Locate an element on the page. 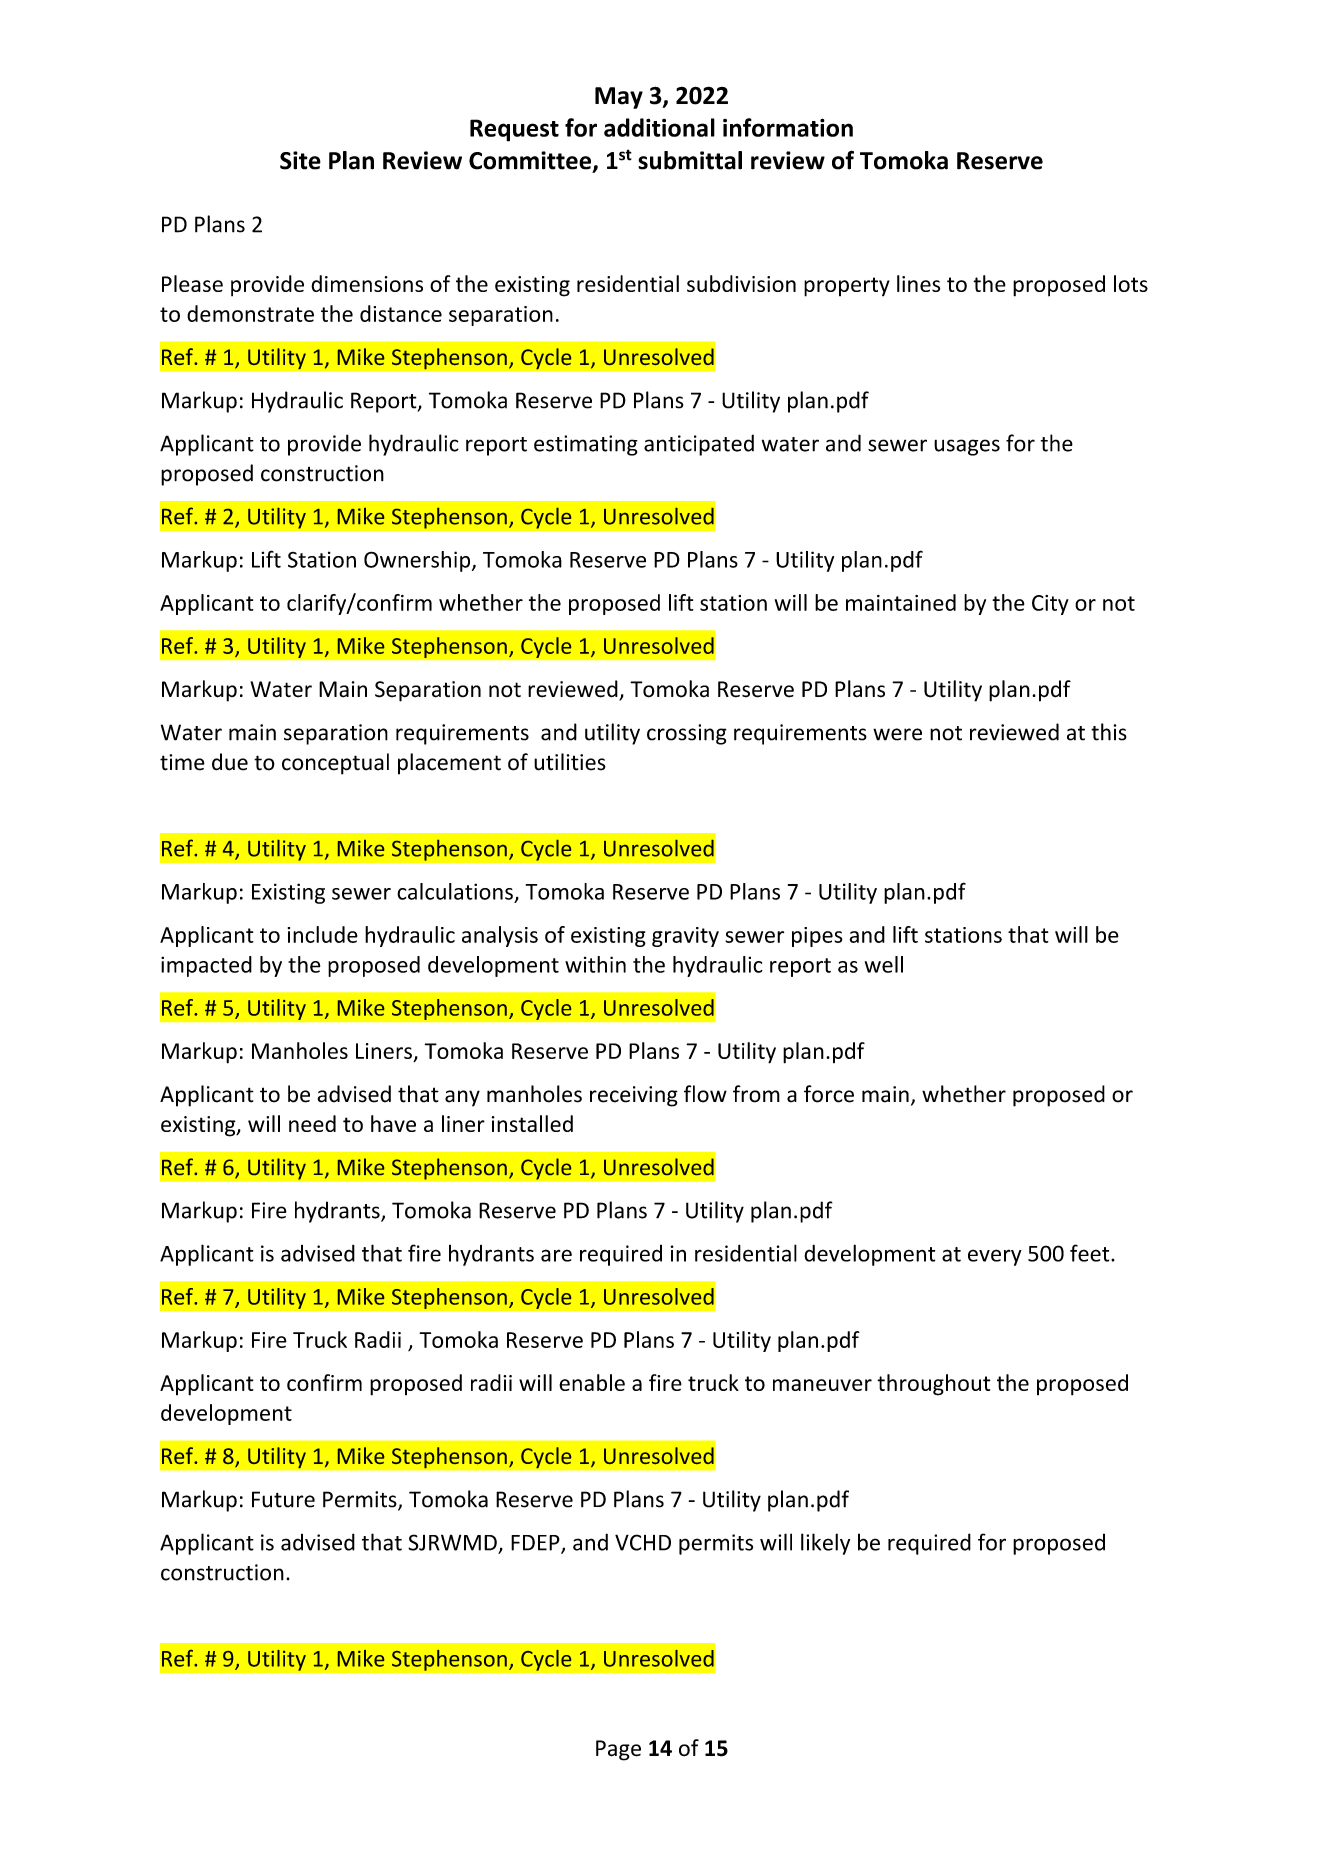  well is located at coordinates (884, 964).
